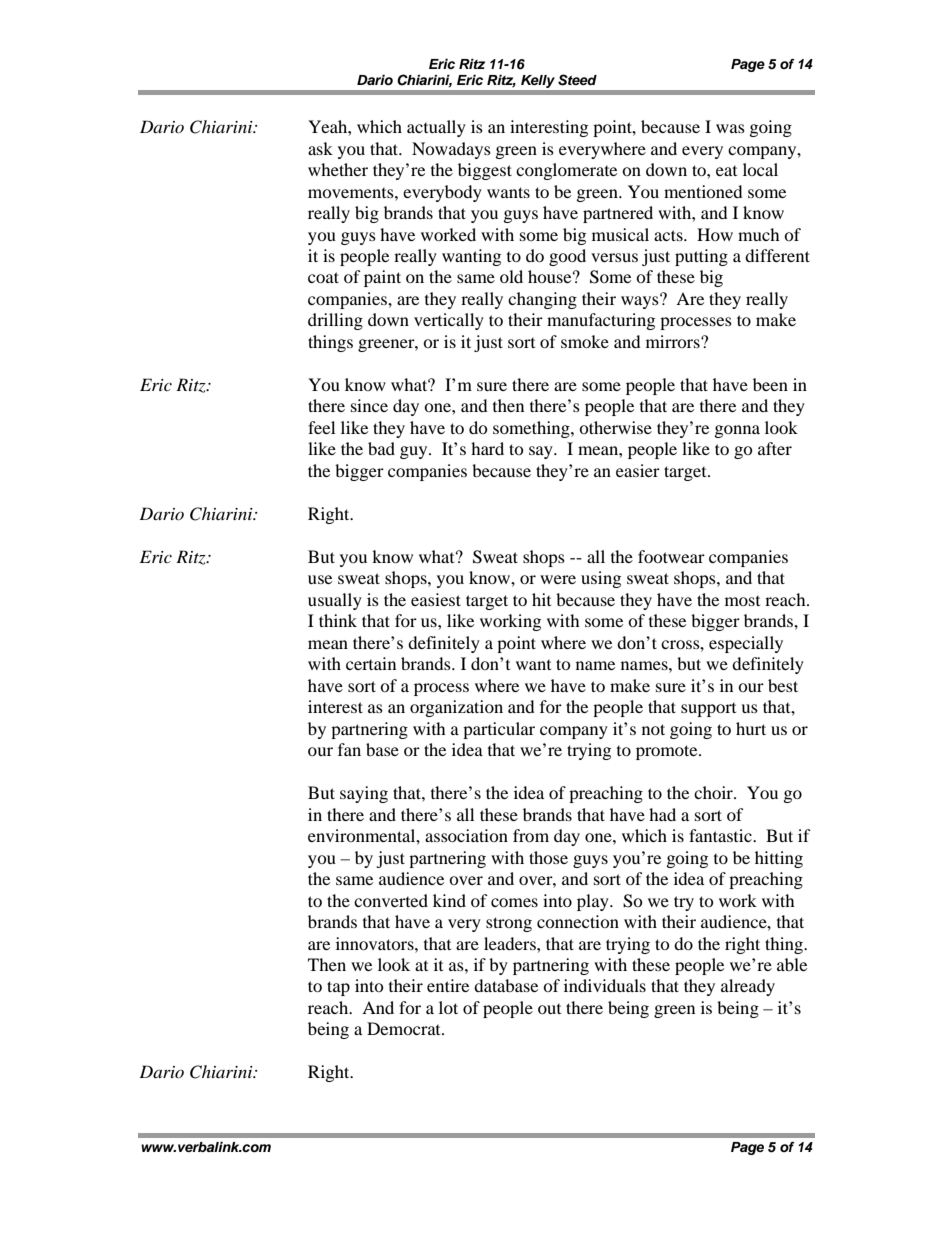 This image has width=952, height=1233. I want to click on already, so click(748, 987).
